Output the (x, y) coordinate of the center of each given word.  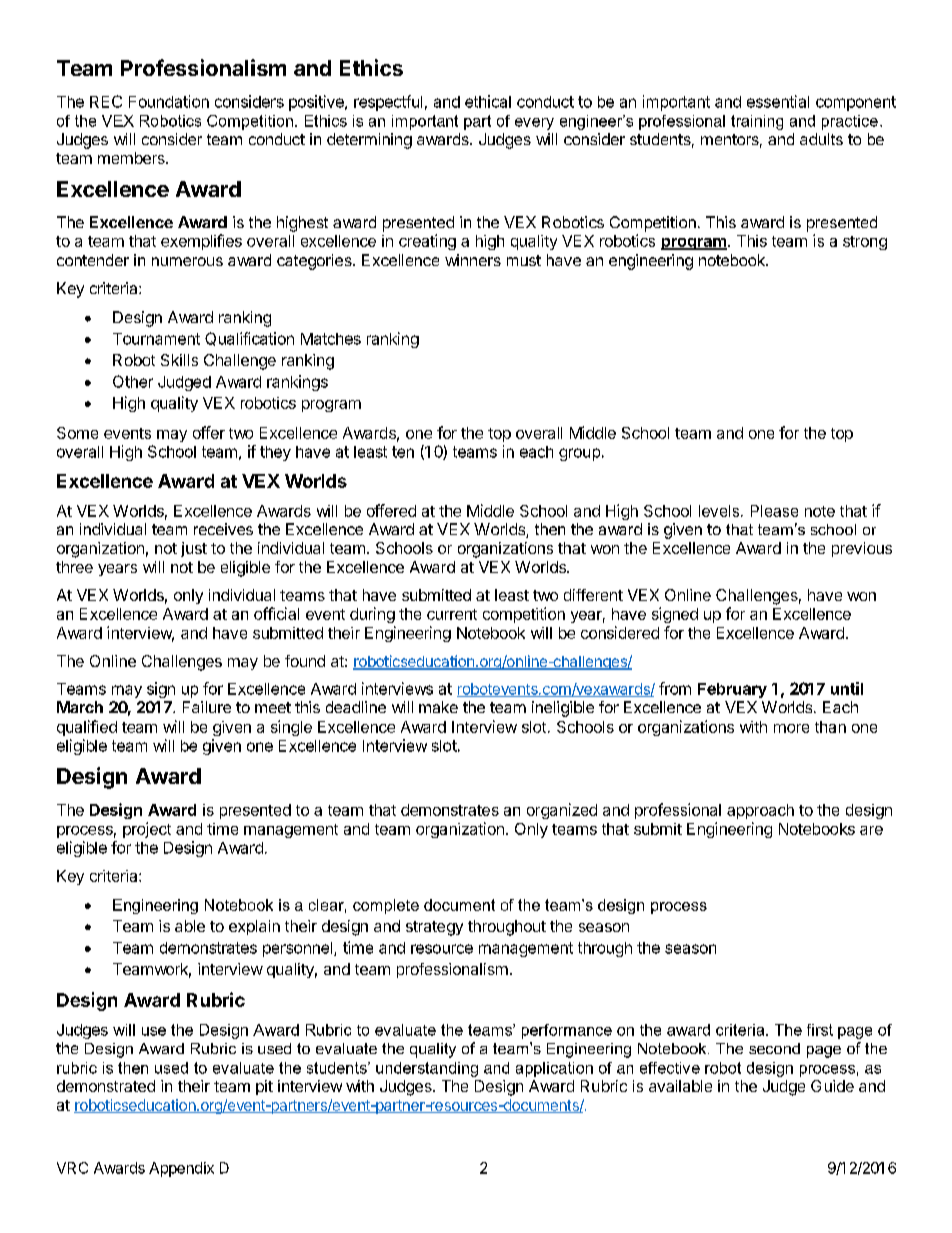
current (452, 614)
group (579, 454)
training (757, 122)
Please (774, 511)
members (132, 158)
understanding (427, 1069)
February (732, 690)
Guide (832, 1086)
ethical (488, 101)
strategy (434, 928)
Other (133, 381)
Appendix (181, 1169)
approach (760, 811)
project (147, 830)
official (276, 613)
